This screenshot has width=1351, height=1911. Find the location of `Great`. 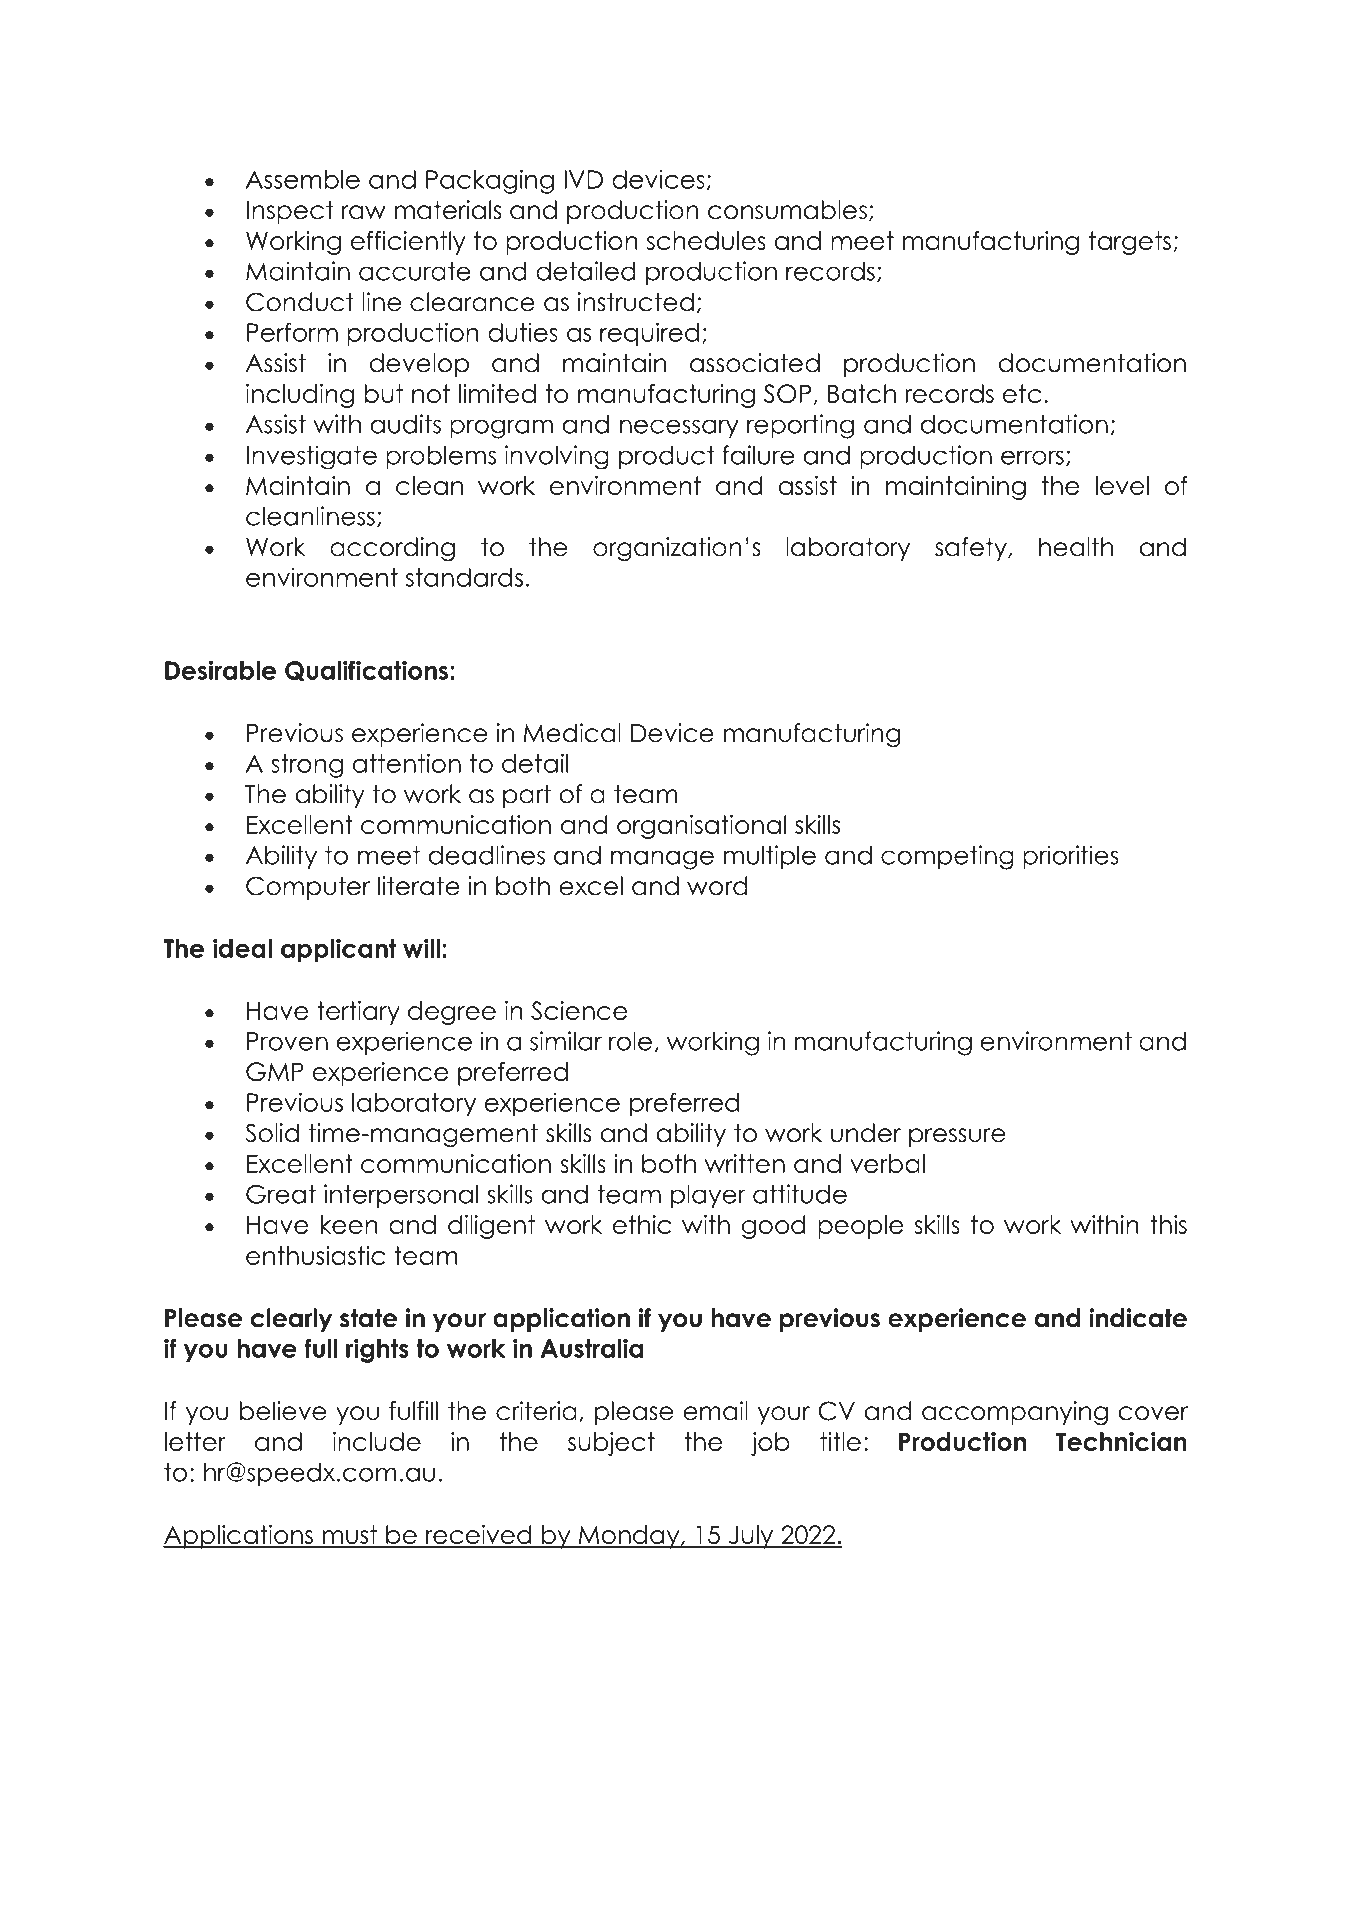

Great is located at coordinates (281, 1194).
